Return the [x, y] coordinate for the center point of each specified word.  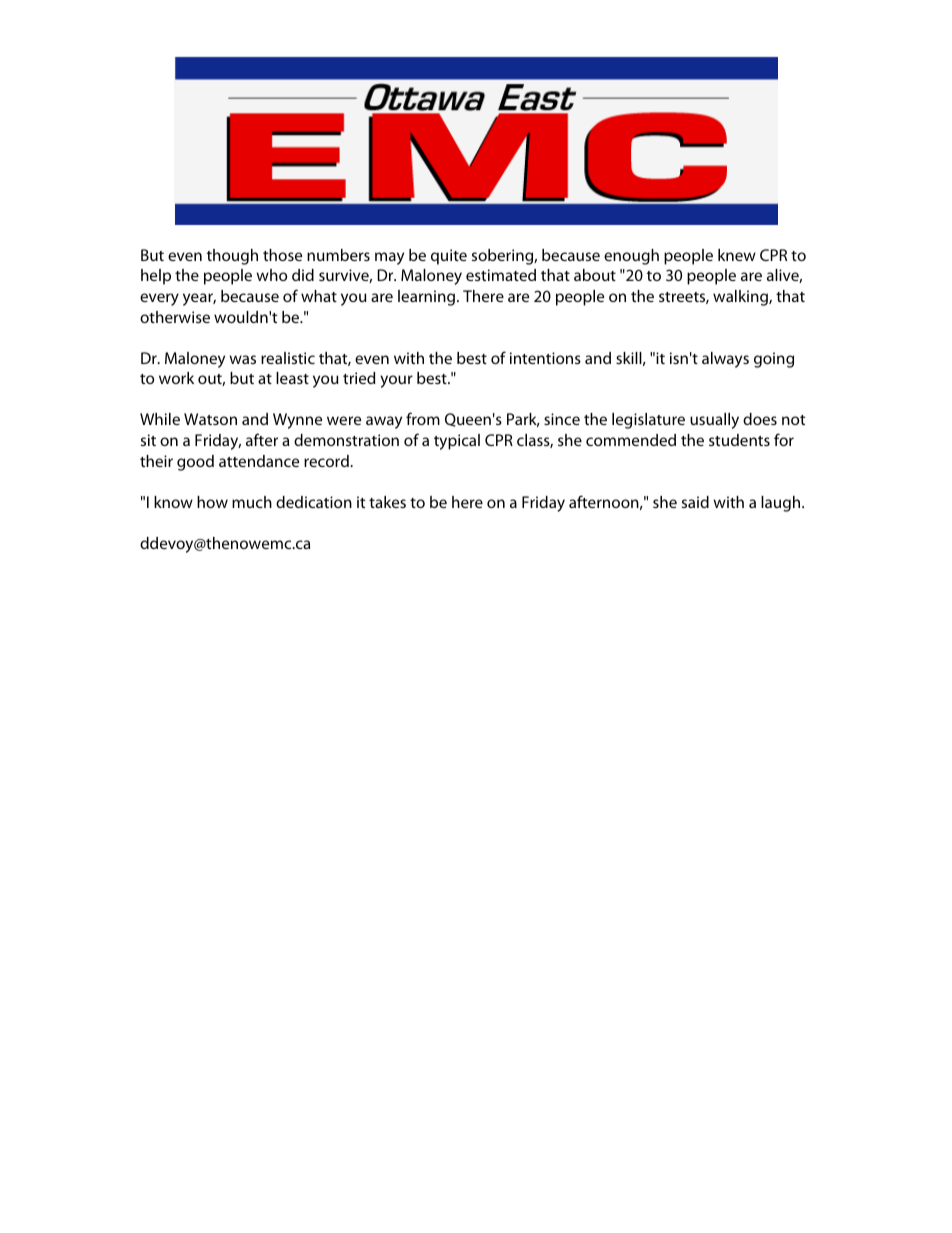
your [396, 381]
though [232, 257]
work [176, 378]
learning [428, 298]
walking [741, 298]
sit [148, 440]
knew [737, 255]
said [695, 502]
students [739, 440]
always [725, 360]
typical [457, 442]
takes [387, 502]
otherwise [175, 317]
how [212, 502]
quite [449, 257]
